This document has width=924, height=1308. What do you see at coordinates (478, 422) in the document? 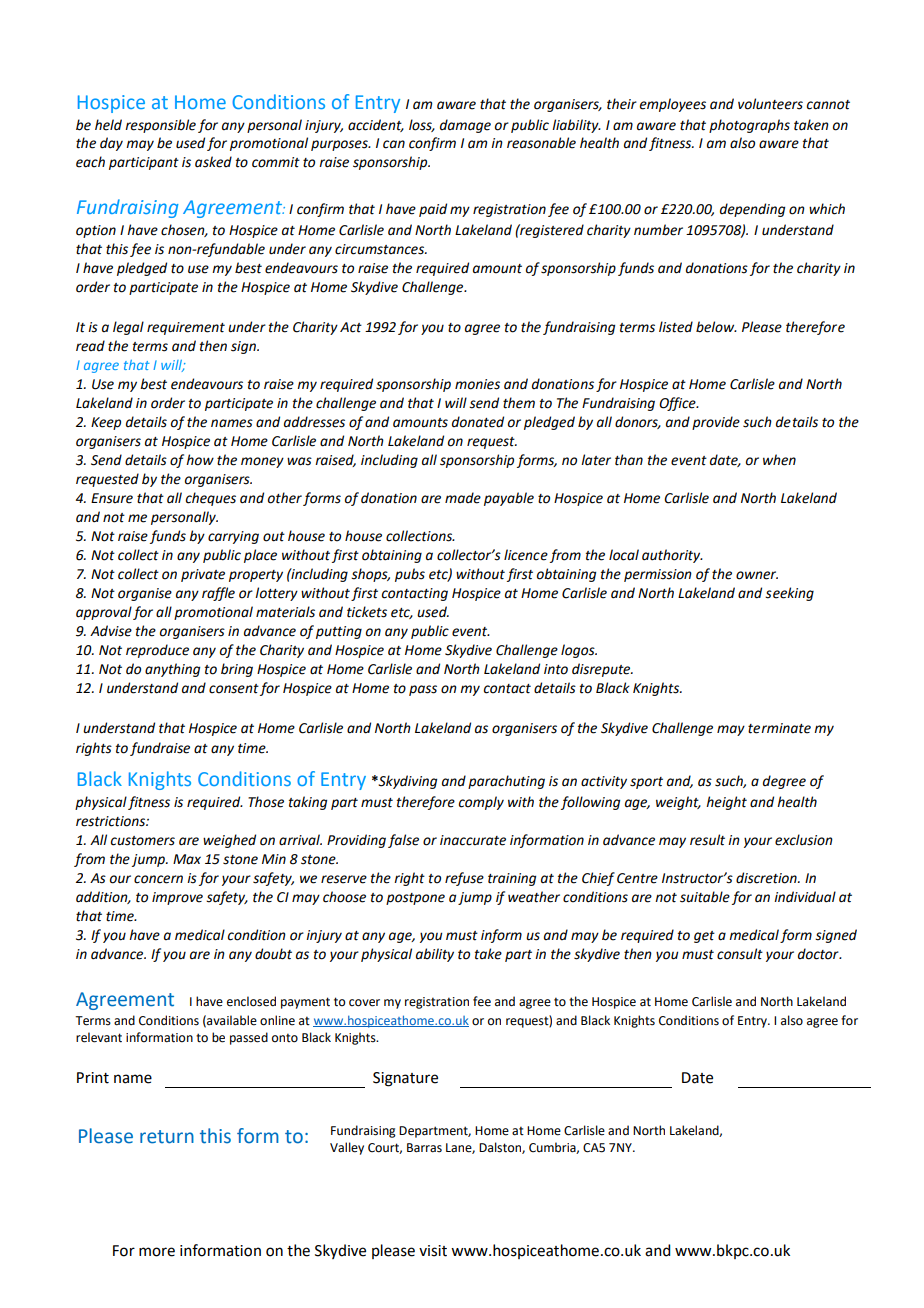
I see `donated` at bounding box center [478, 422].
